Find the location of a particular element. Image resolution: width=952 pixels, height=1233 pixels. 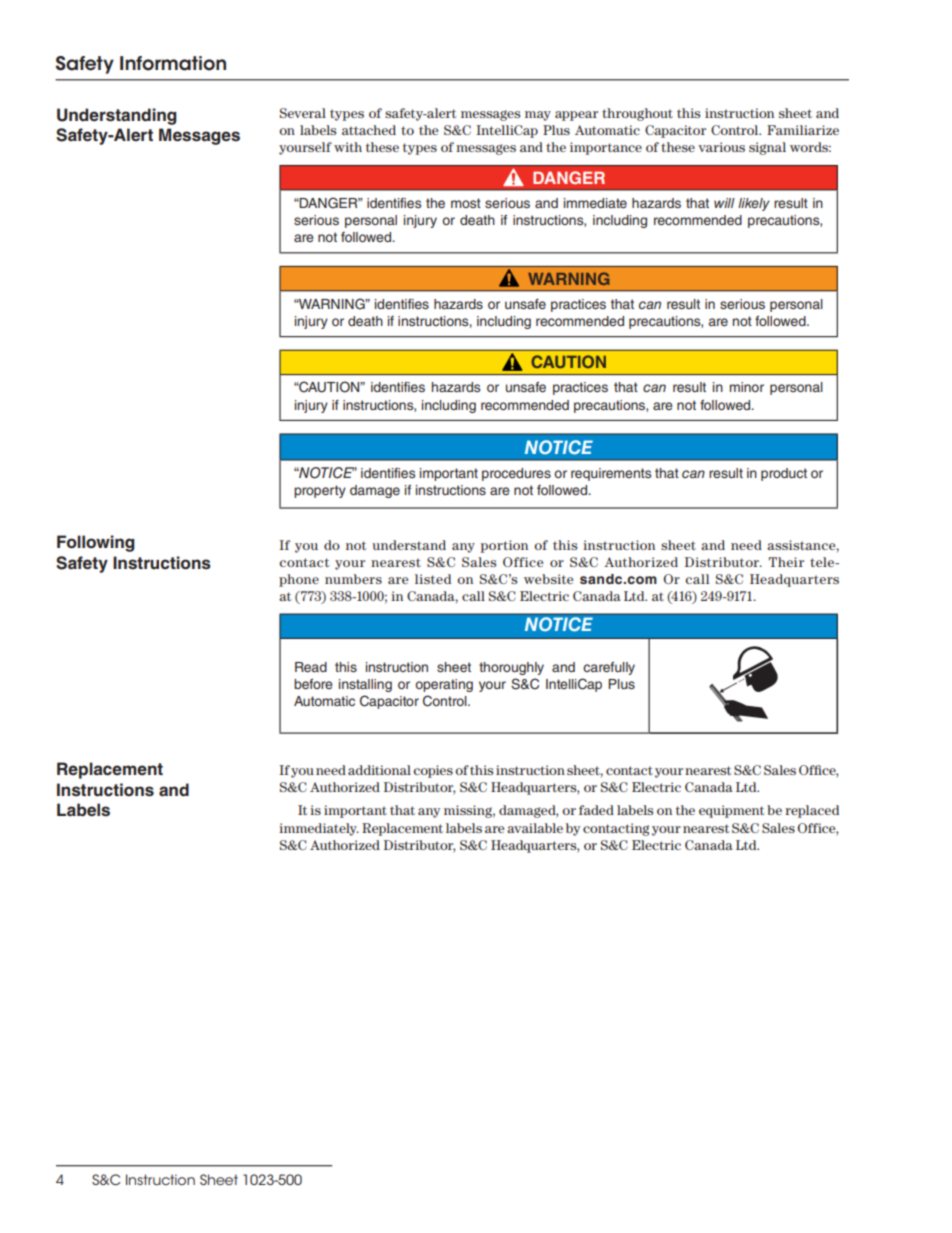

copies is located at coordinates (433, 771).
